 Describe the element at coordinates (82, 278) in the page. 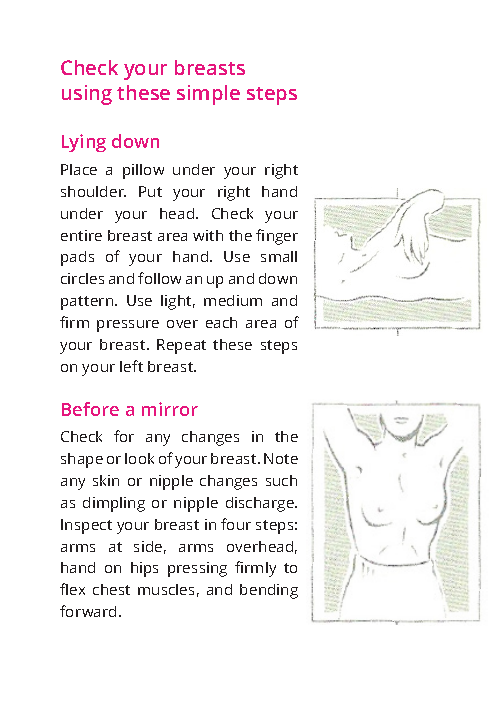

I see `circles` at that location.
